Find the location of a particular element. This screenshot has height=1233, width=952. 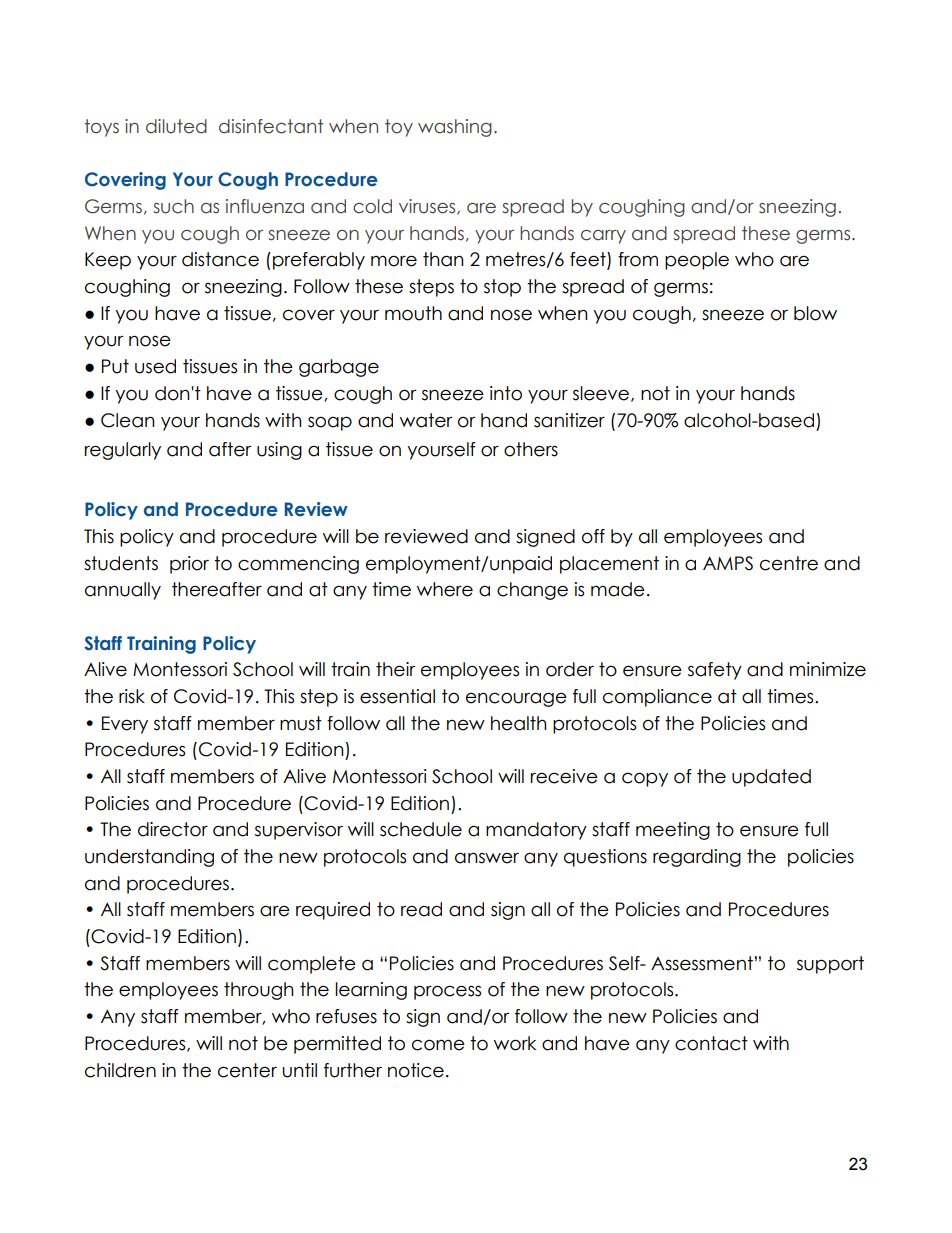

updated is located at coordinates (771, 778).
